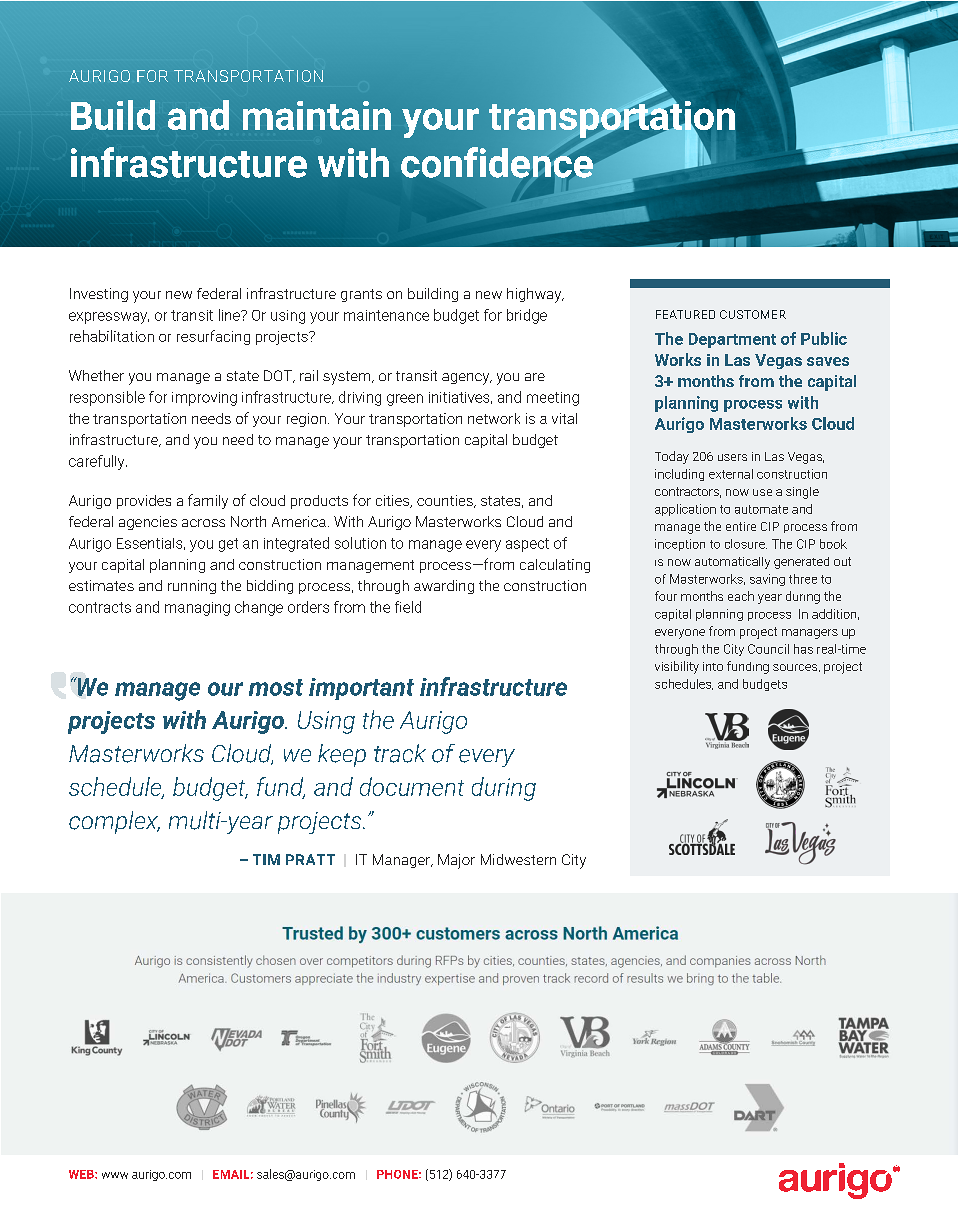 Image resolution: width=958 pixels, height=1232 pixels. Describe the element at coordinates (467, 379) in the screenshot. I see `agency` at that location.
